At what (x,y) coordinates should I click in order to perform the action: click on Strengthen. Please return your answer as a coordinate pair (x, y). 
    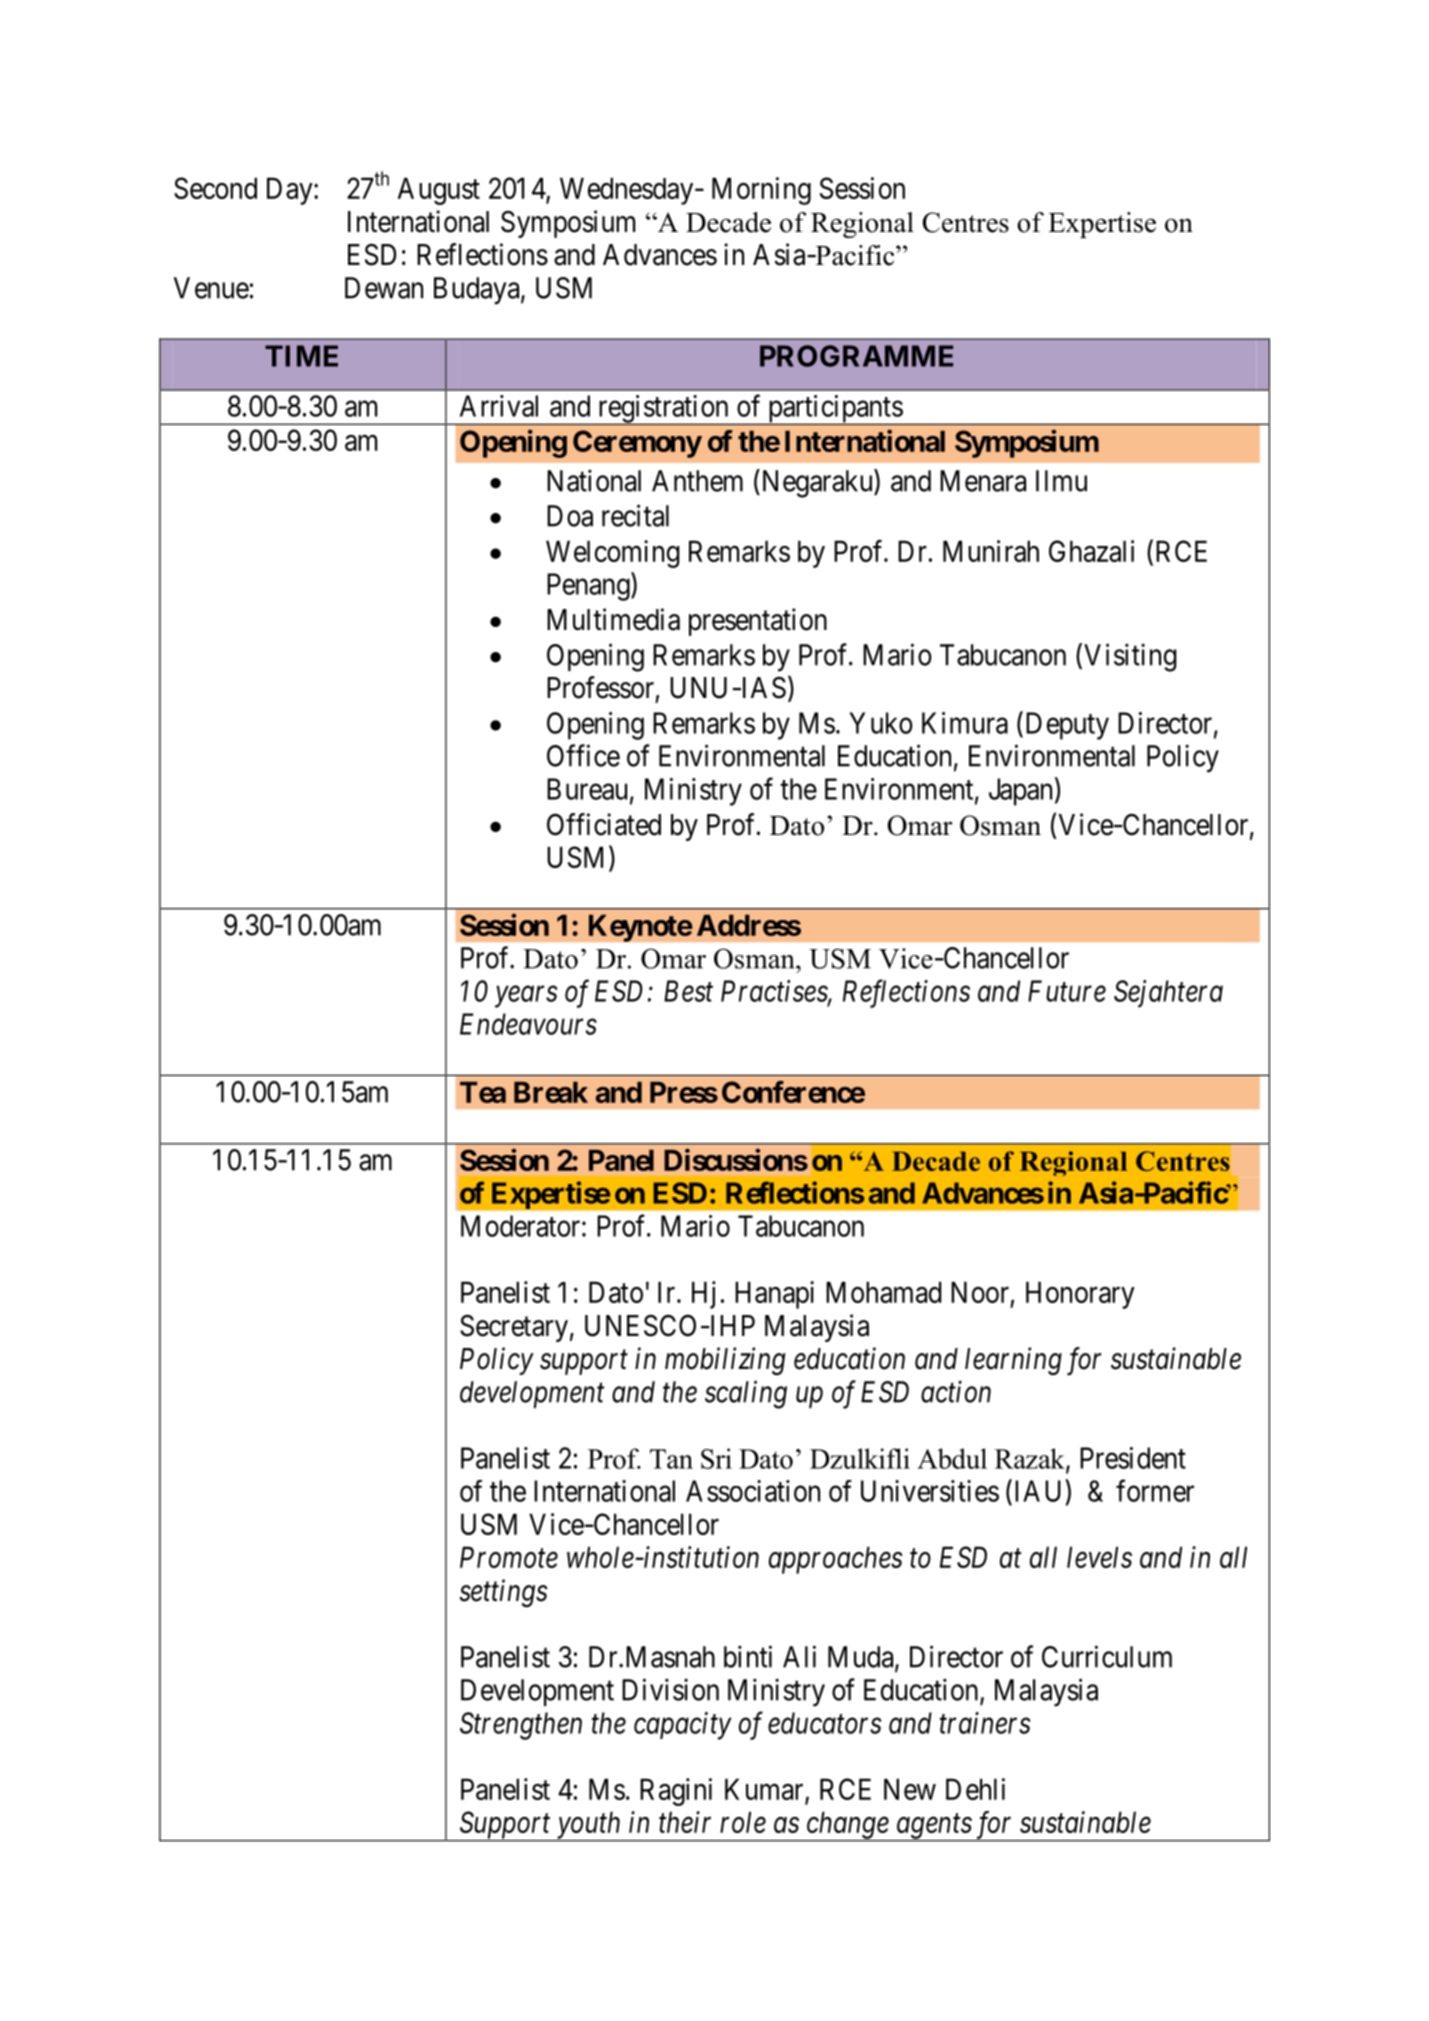
    Looking at the image, I should click on (521, 1726).
